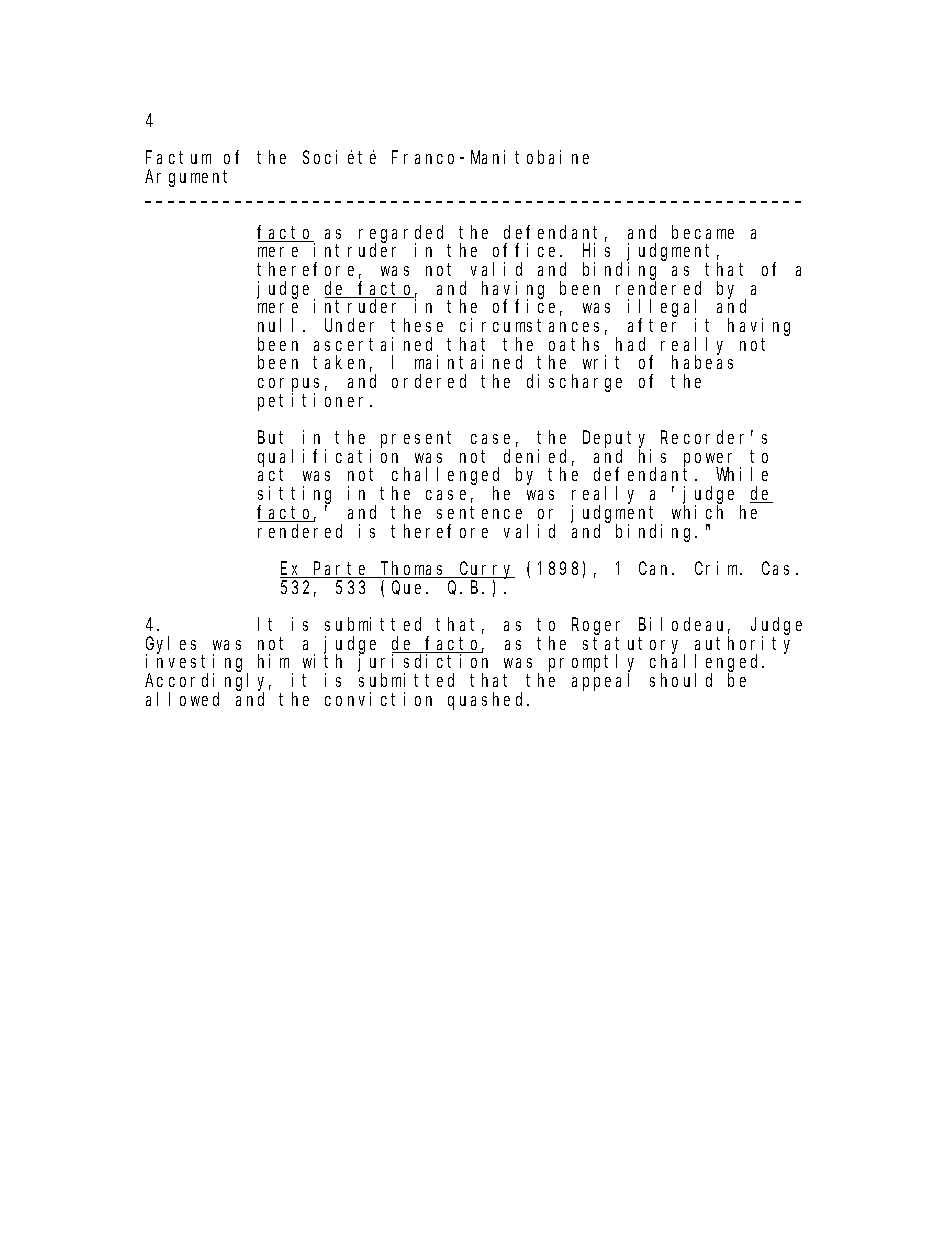 The image size is (952, 1233). What do you see at coordinates (486, 571) in the document?
I see `Curry` at bounding box center [486, 571].
